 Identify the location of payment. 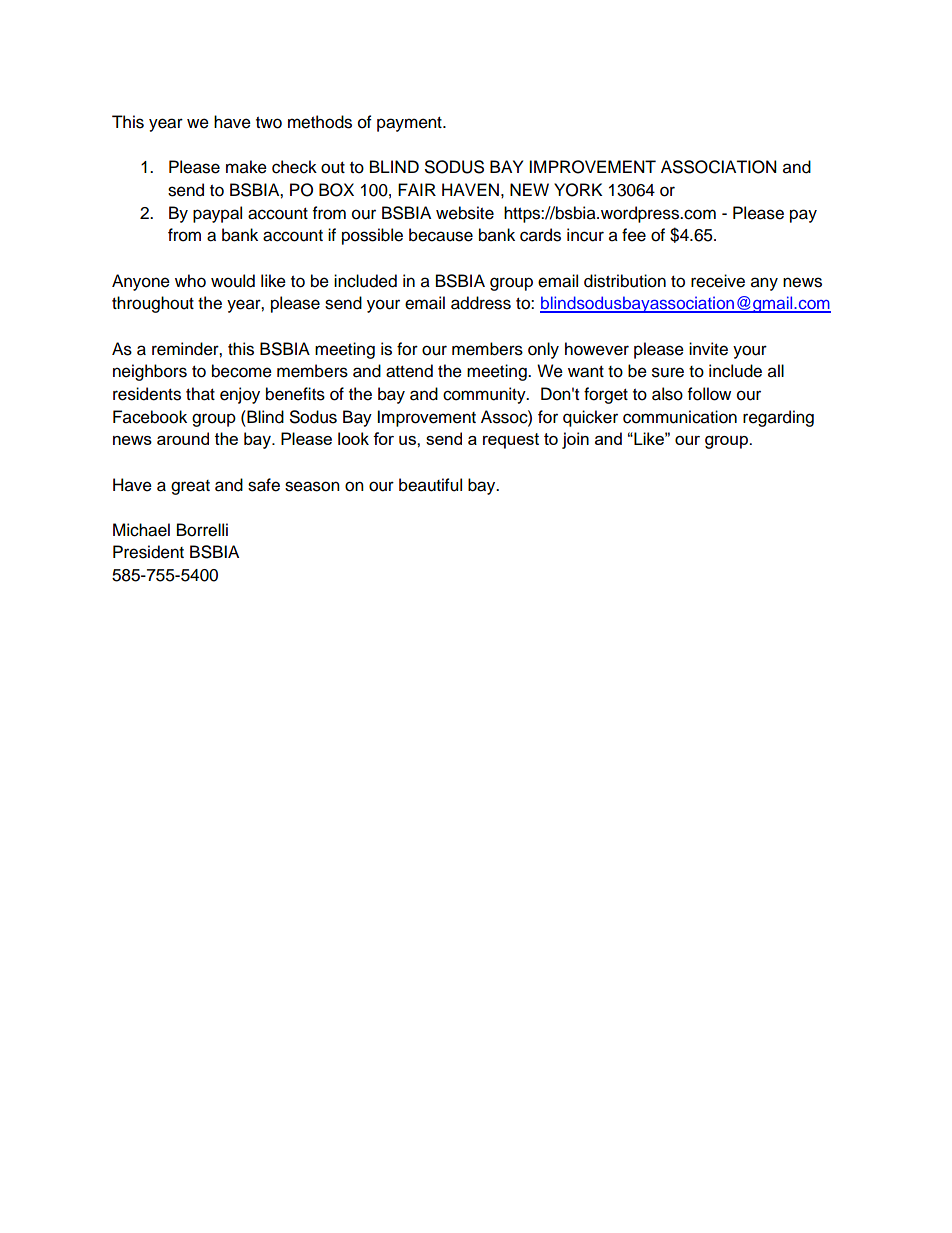
(410, 124).
